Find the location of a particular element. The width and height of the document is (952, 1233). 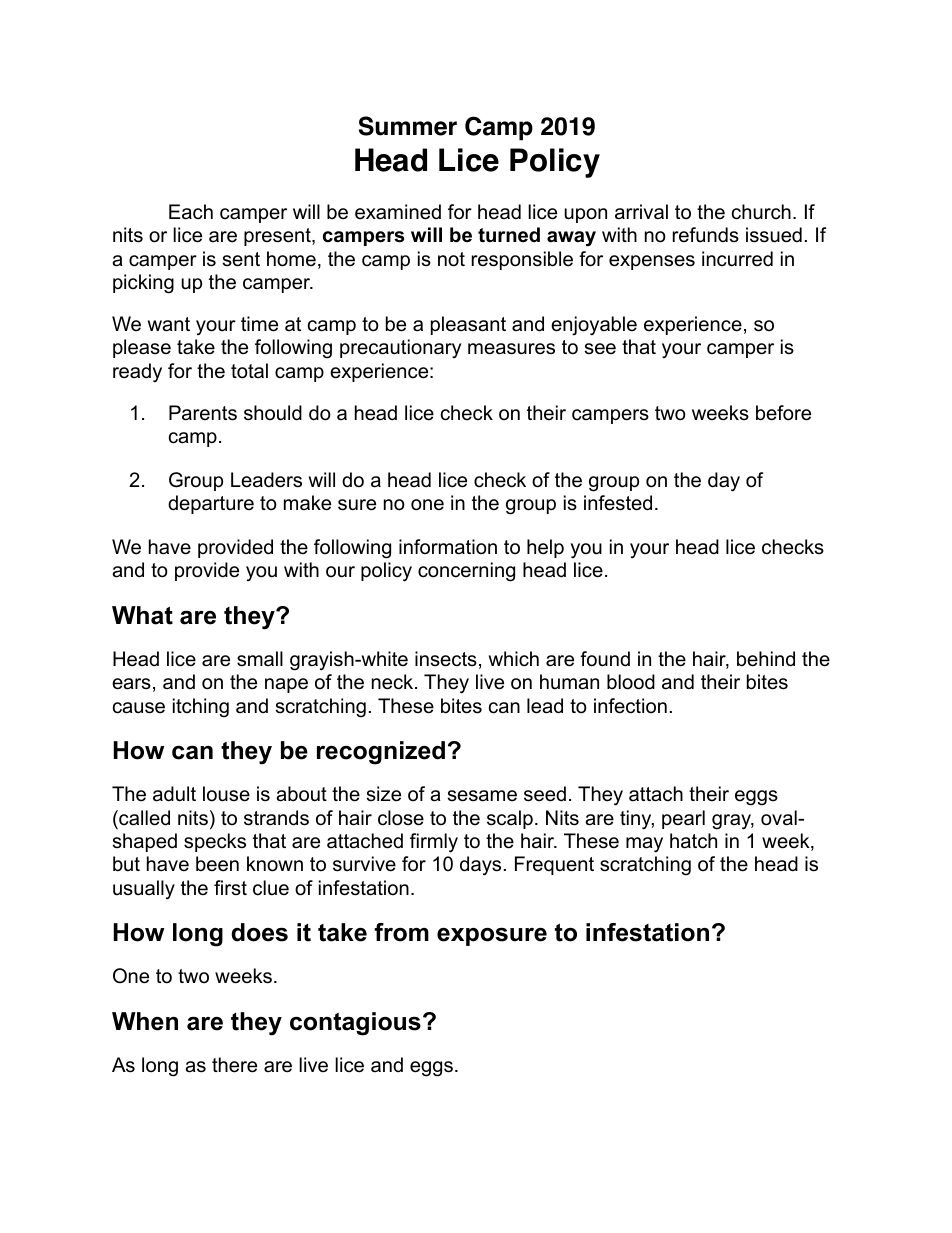

What is located at coordinates (142, 615).
